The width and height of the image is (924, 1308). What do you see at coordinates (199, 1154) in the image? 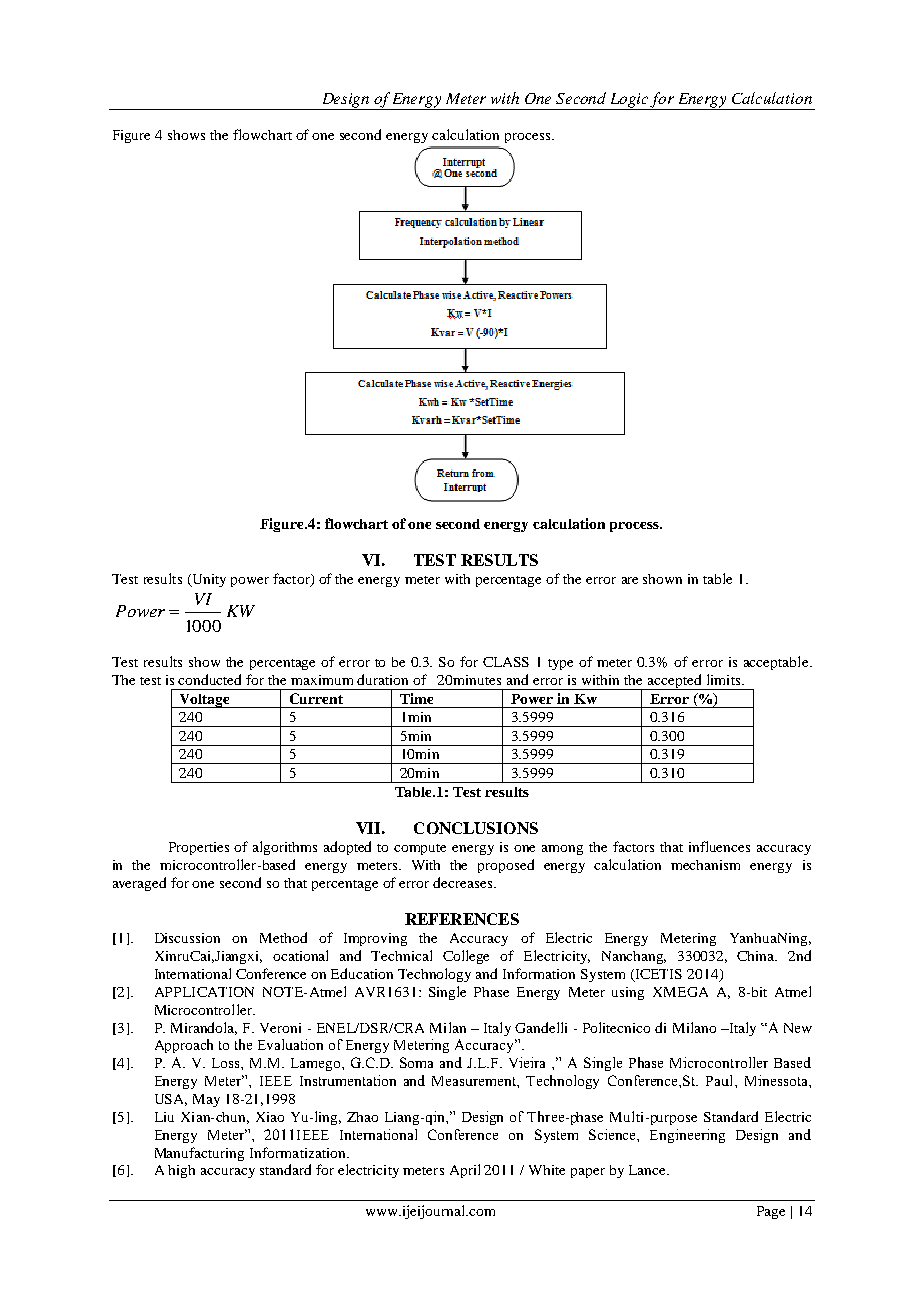
I see `Manufacturing` at bounding box center [199, 1154].
